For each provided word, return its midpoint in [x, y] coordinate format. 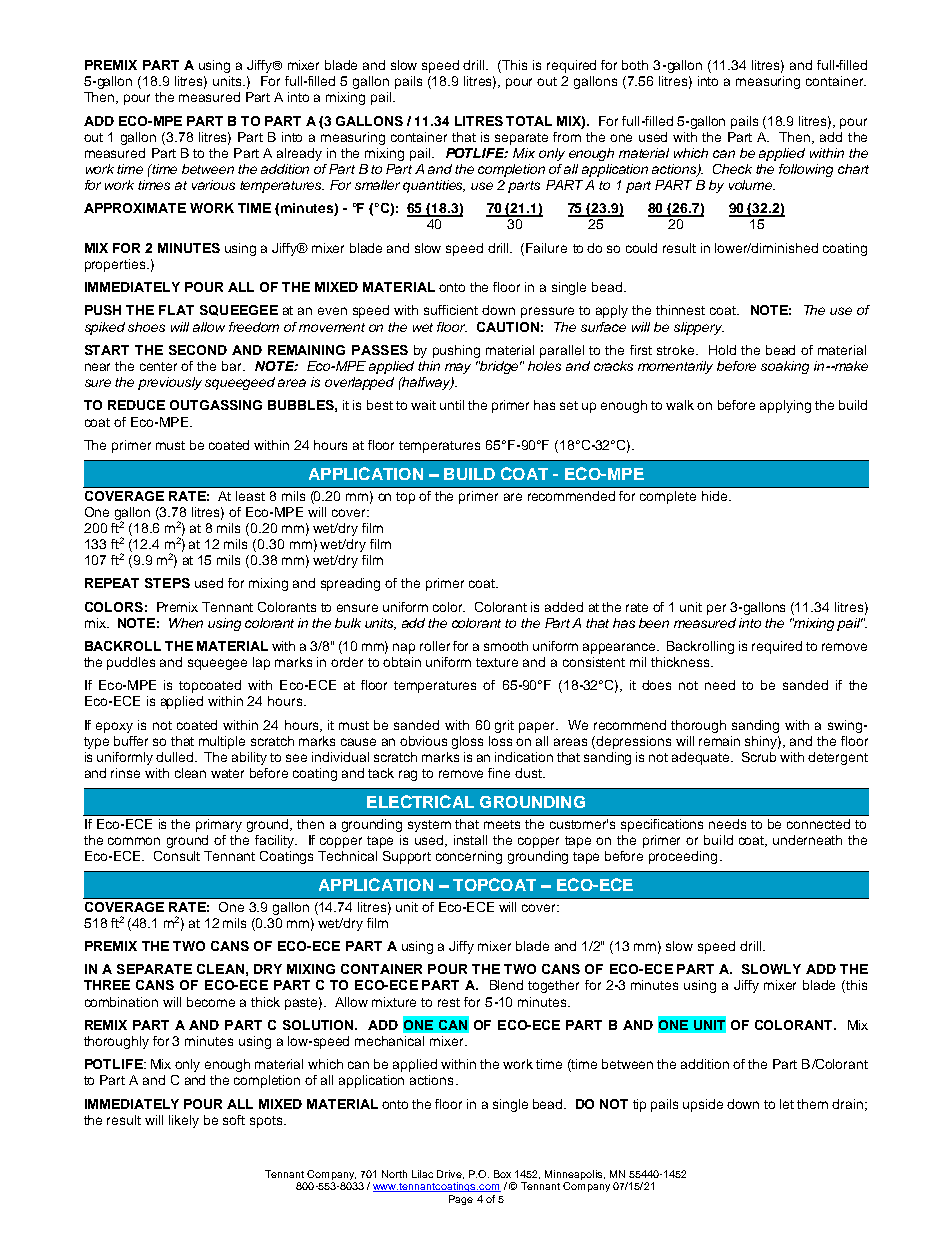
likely [184, 1121]
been [654, 623]
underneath [807, 840]
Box [502, 1174]
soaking [785, 367]
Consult [177, 856]
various [213, 185]
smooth [506, 646]
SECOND [198, 350]
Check [732, 169]
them [812, 1104]
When [186, 623]
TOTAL [529, 121]
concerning [469, 857]
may [458, 368]
